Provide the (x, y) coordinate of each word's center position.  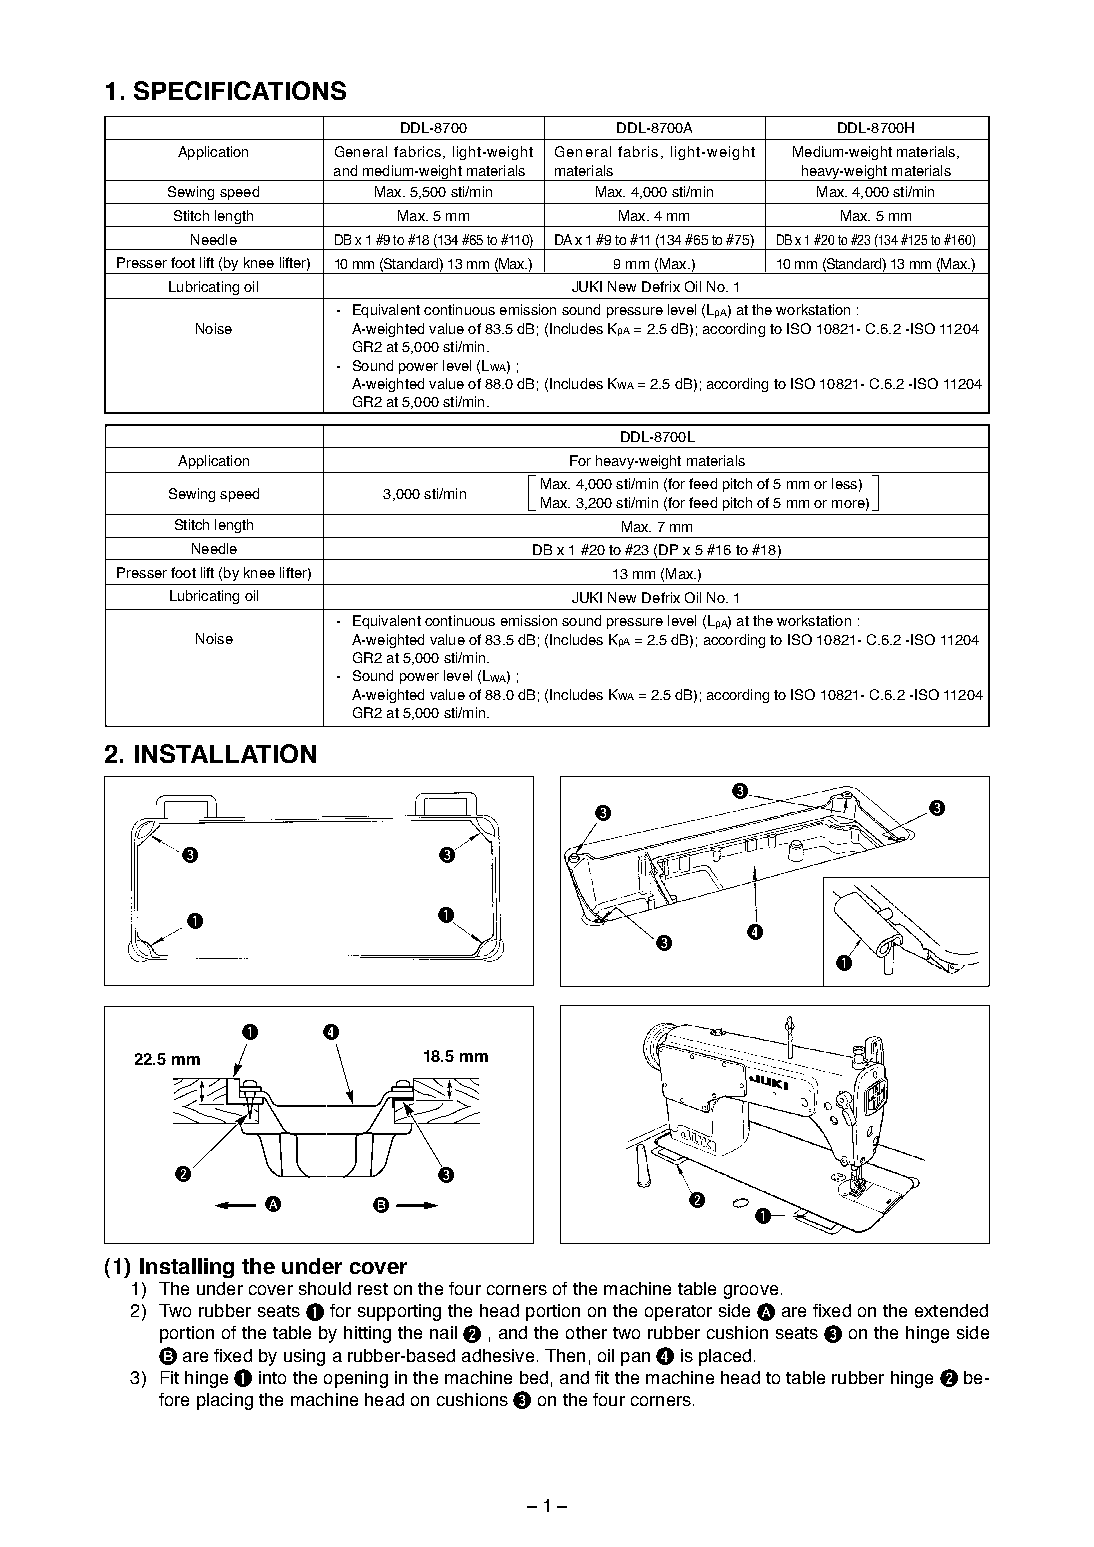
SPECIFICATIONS (240, 90)
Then (565, 1355)
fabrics (419, 152)
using (304, 1357)
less (844, 483)
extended (951, 1310)
